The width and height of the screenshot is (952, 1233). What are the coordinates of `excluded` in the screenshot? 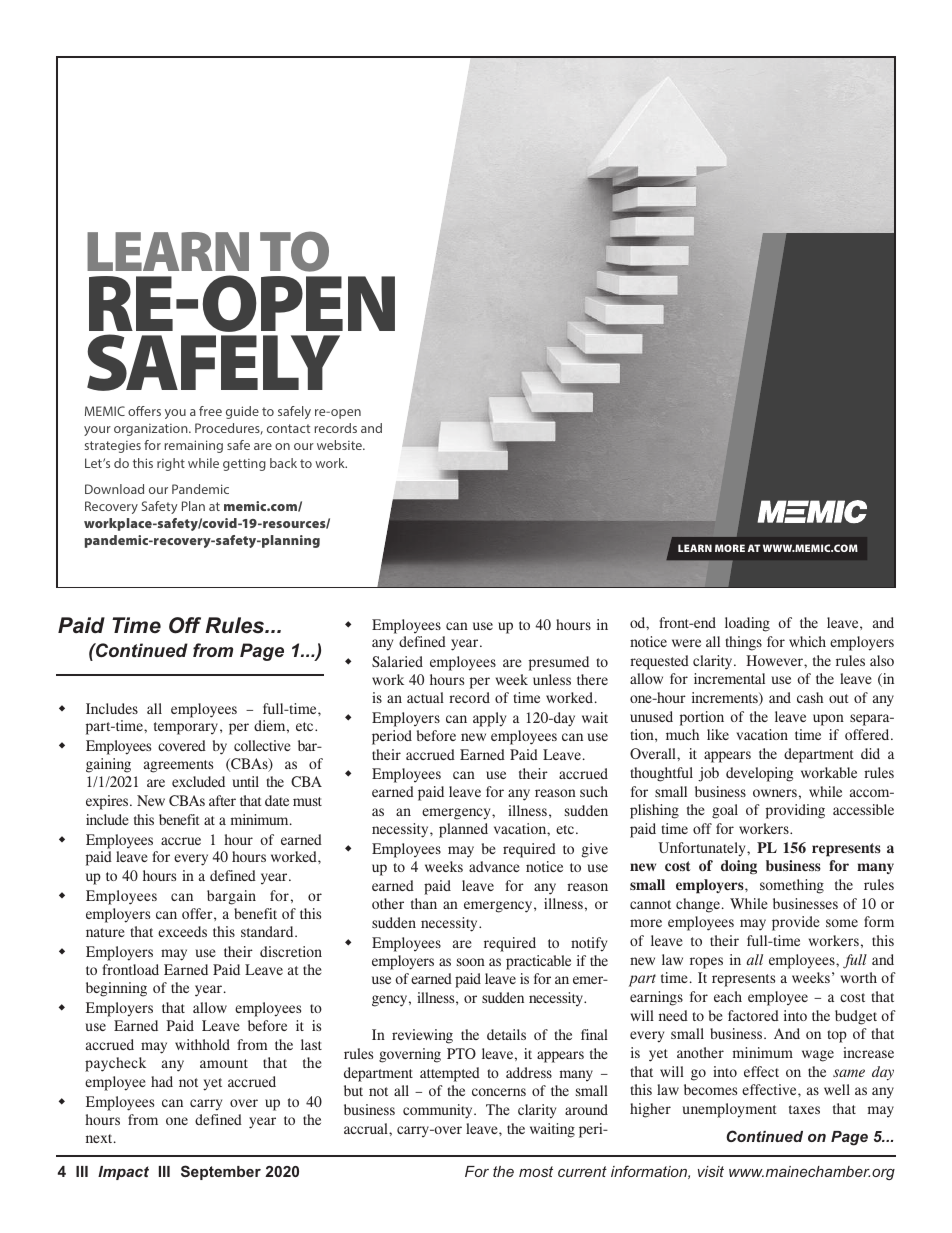 It's located at (198, 781).
